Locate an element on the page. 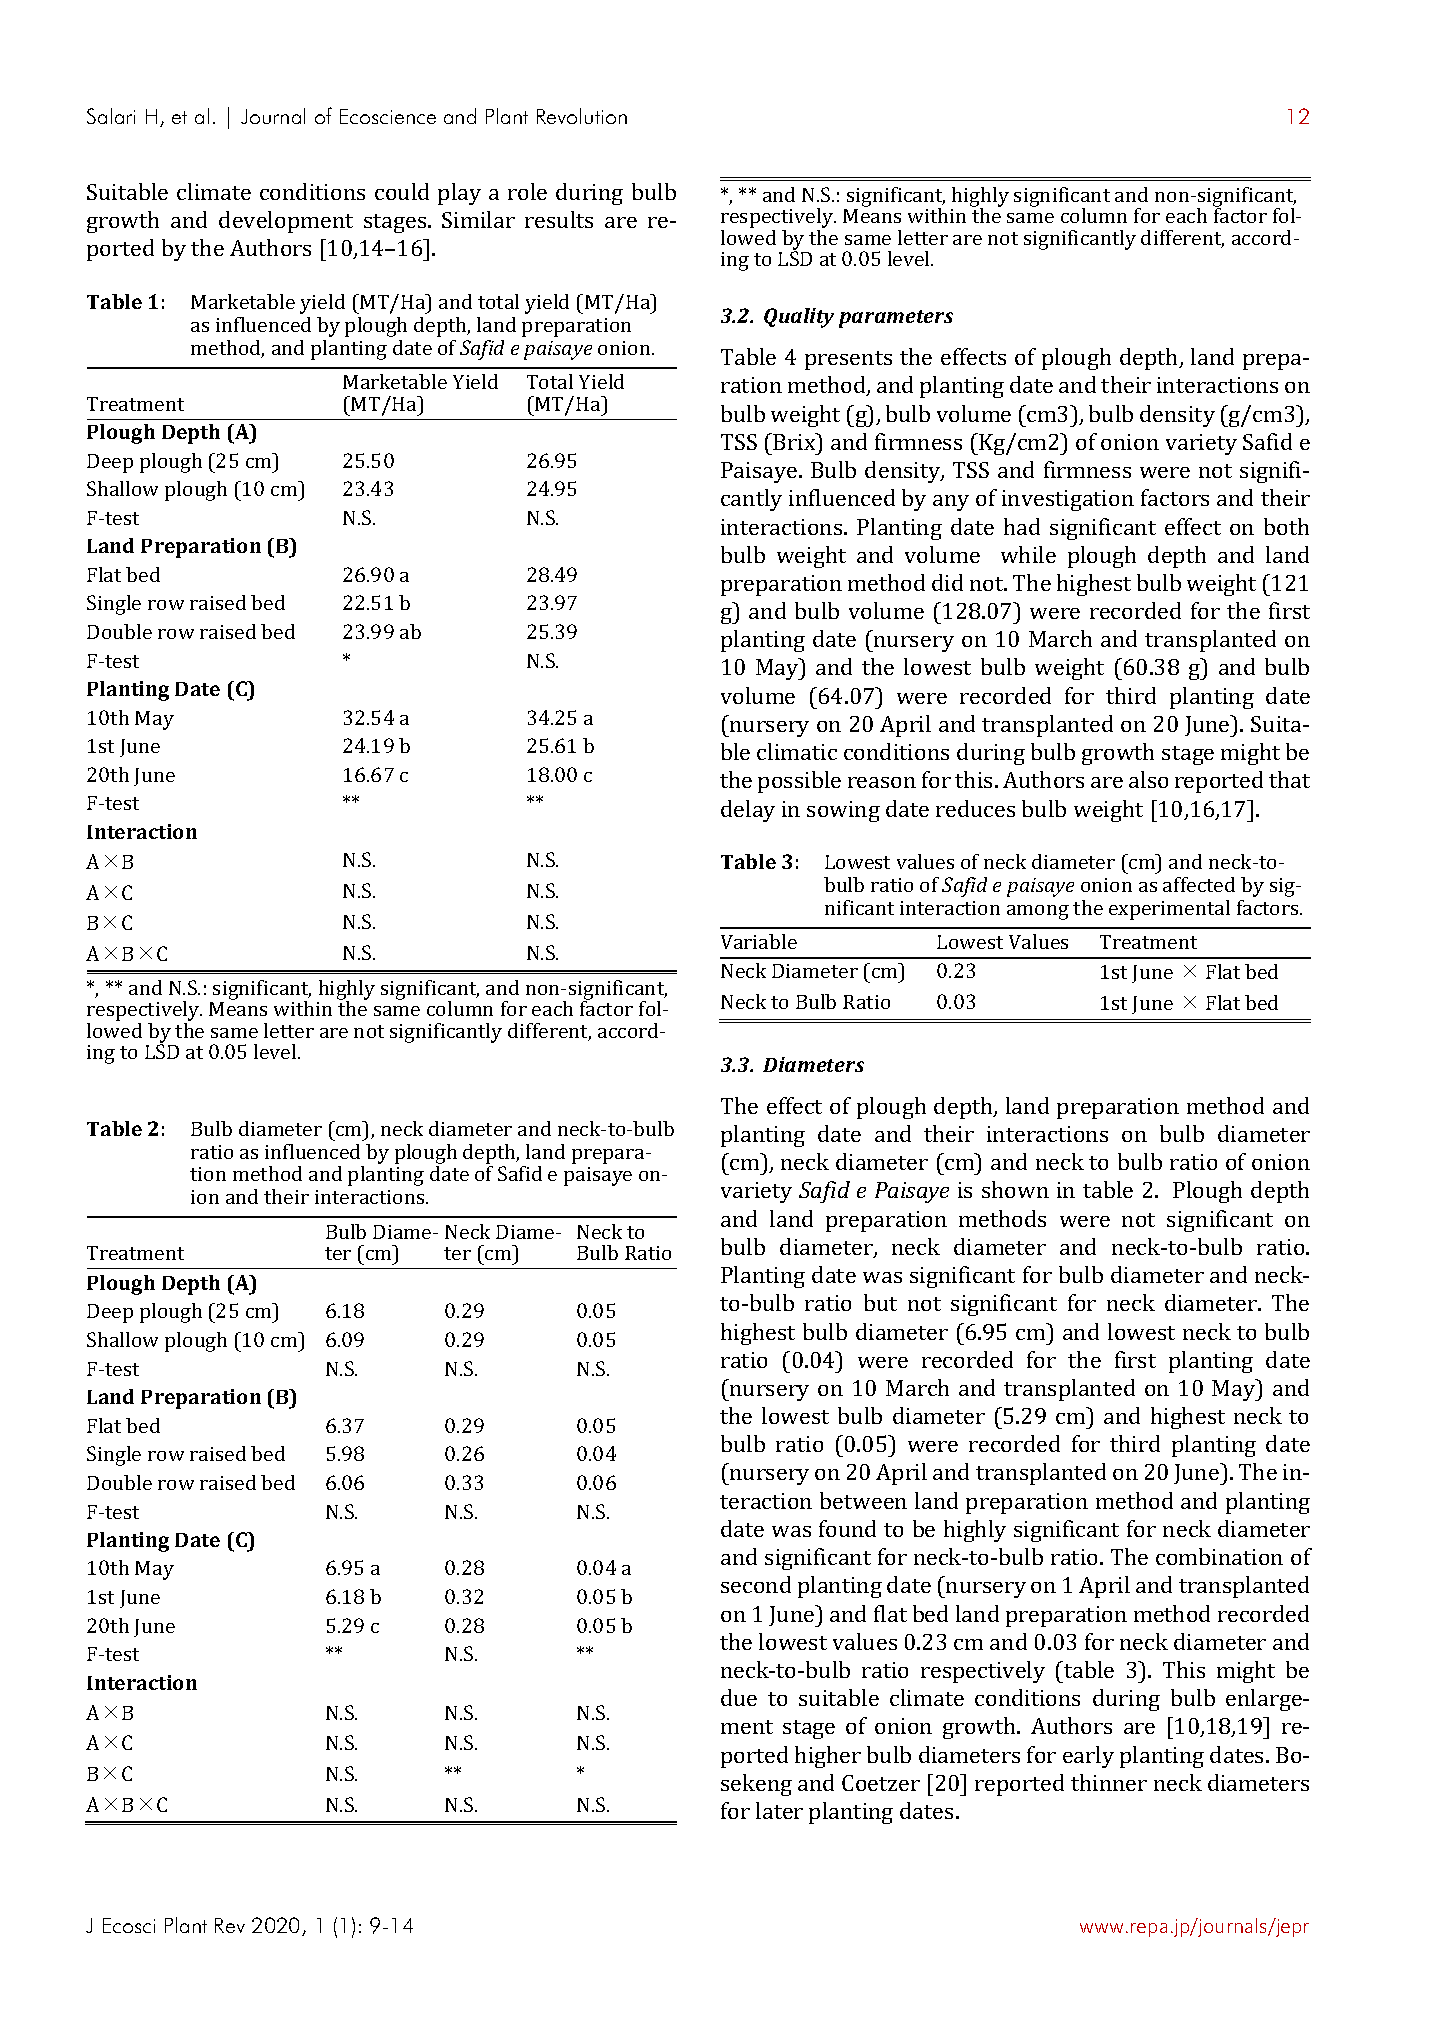  parameters is located at coordinates (896, 319).
